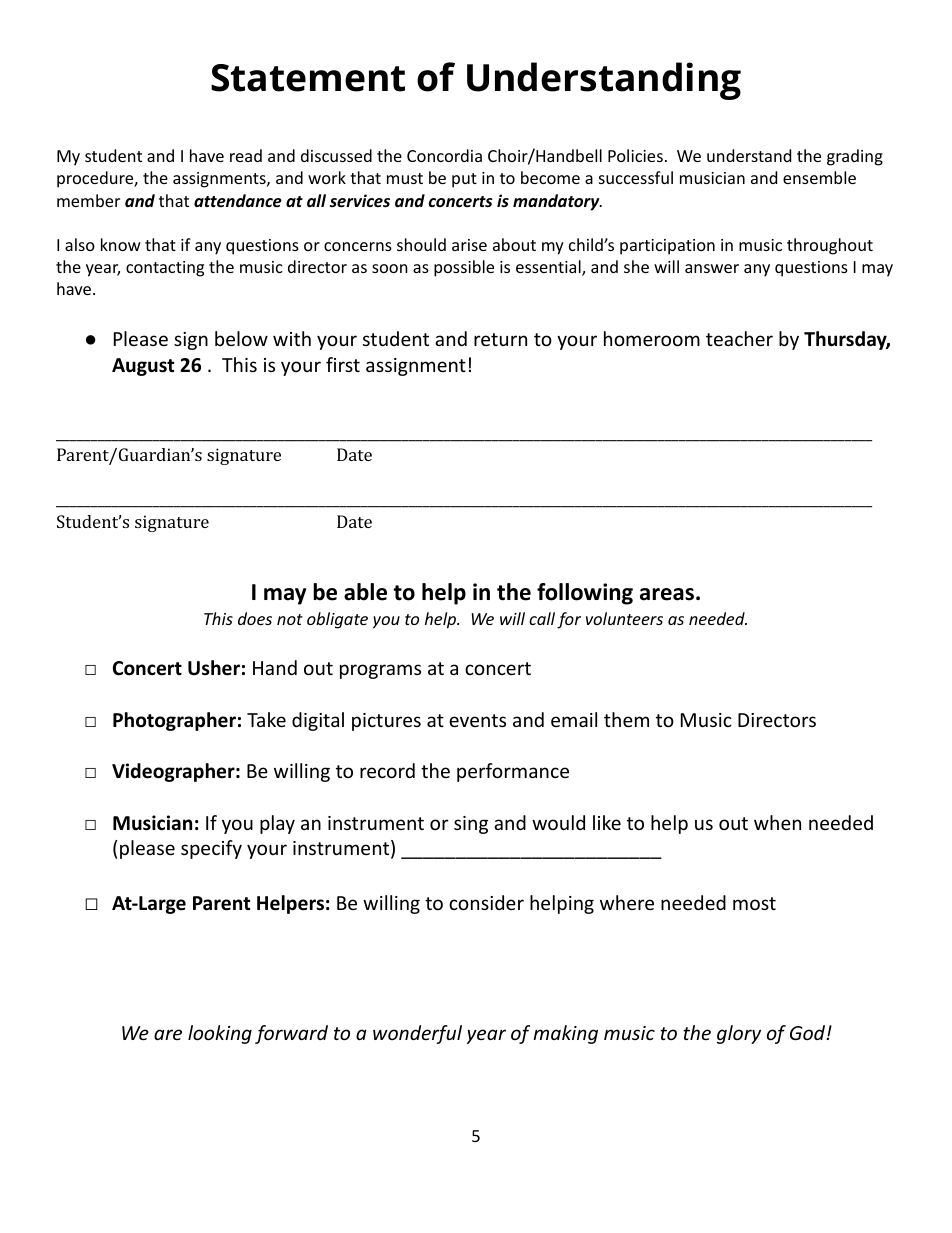 The width and height of the screenshot is (952, 1233). I want to click on Concordia, so click(444, 155).
